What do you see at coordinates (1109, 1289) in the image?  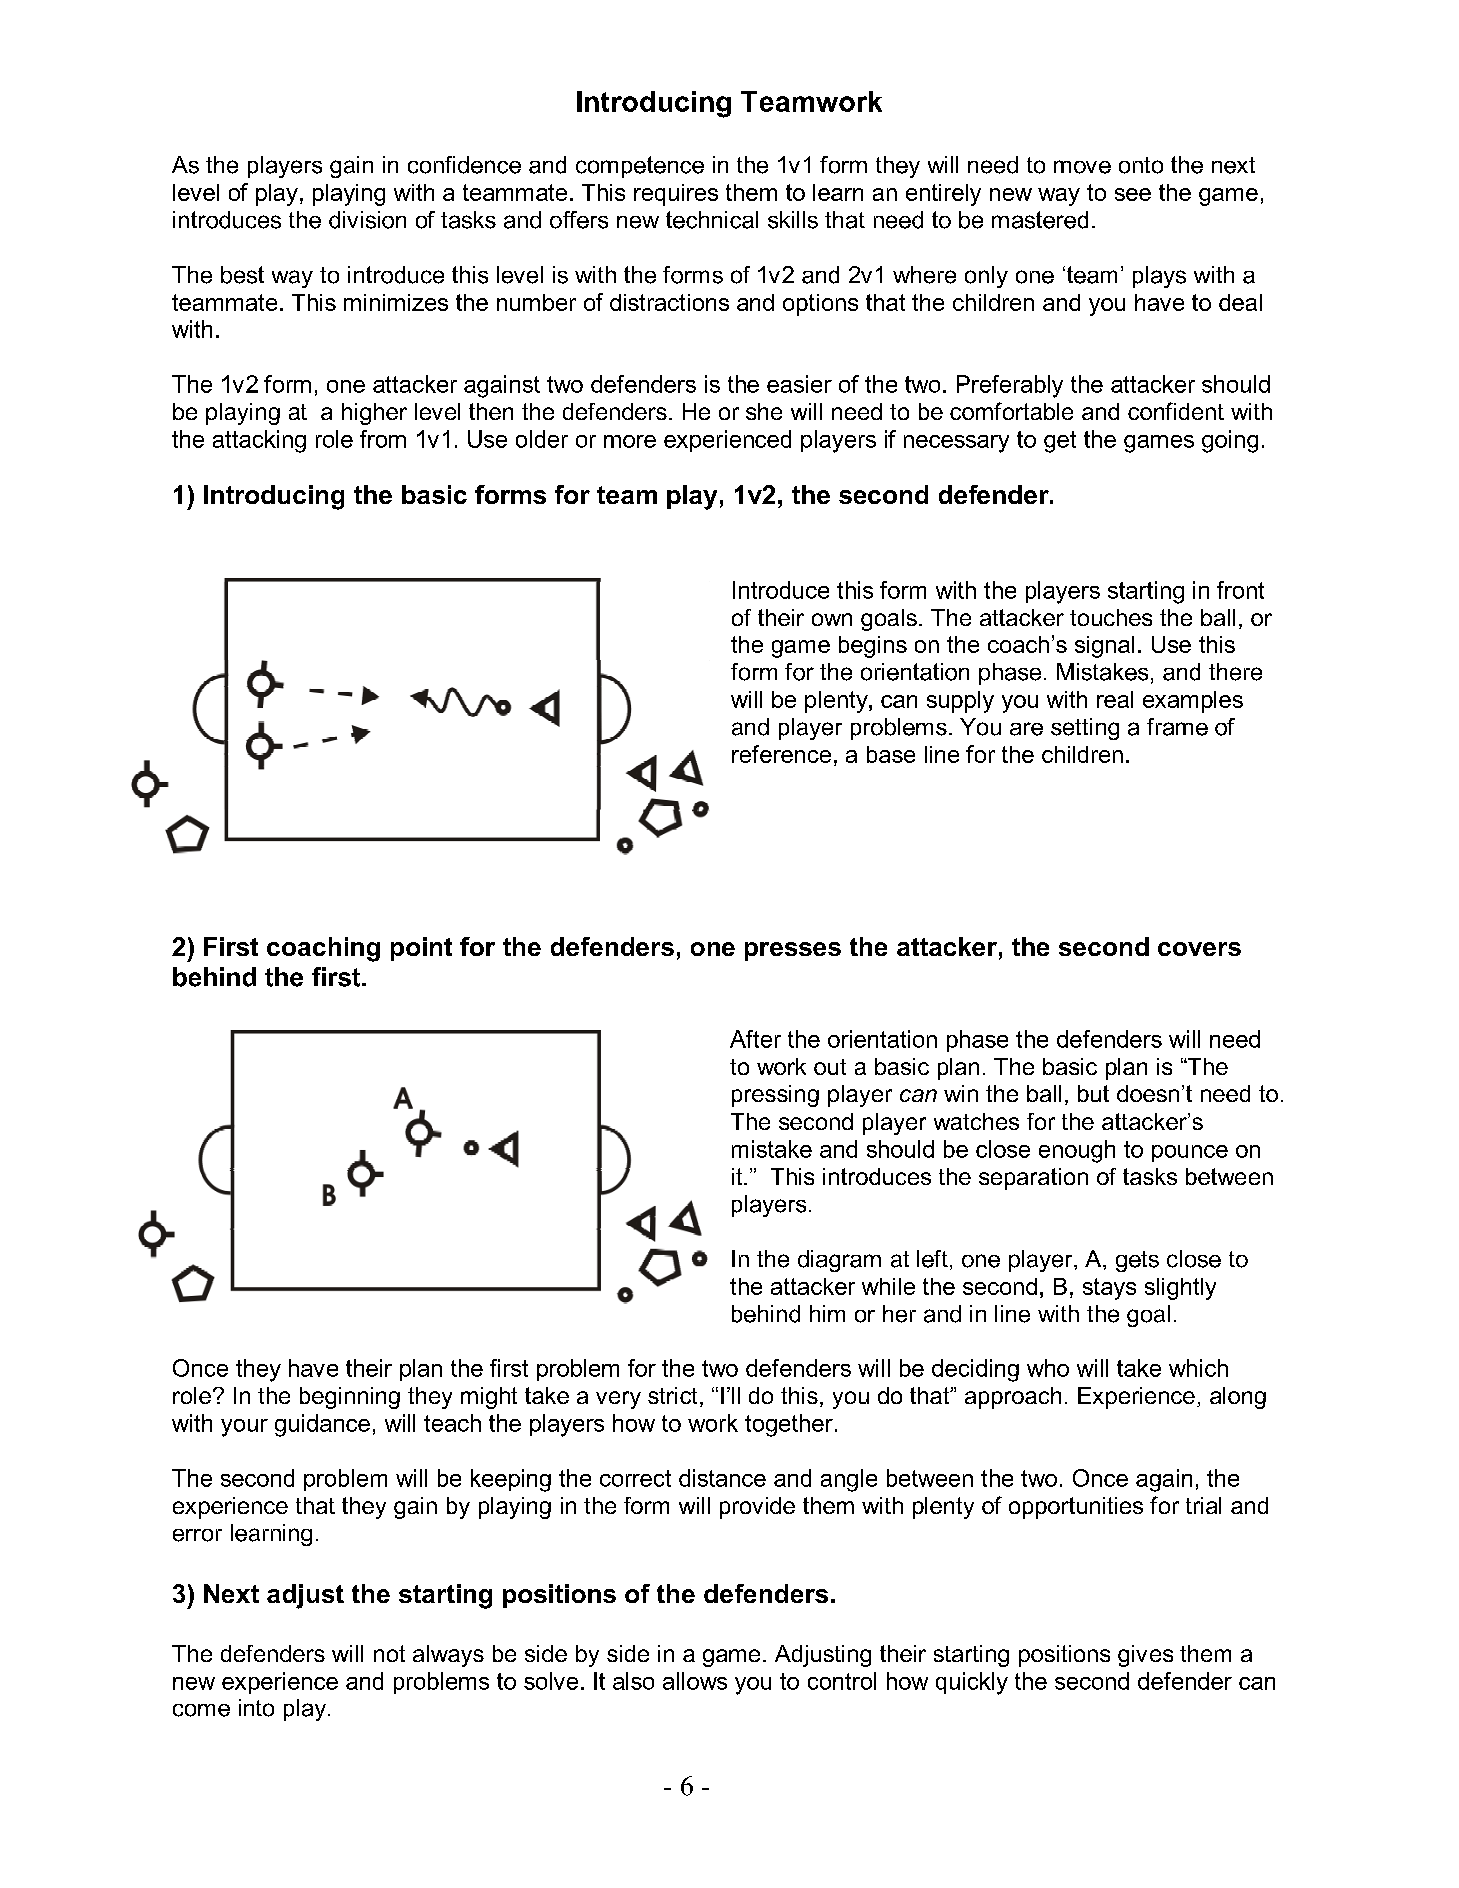 I see `stays` at bounding box center [1109, 1289].
